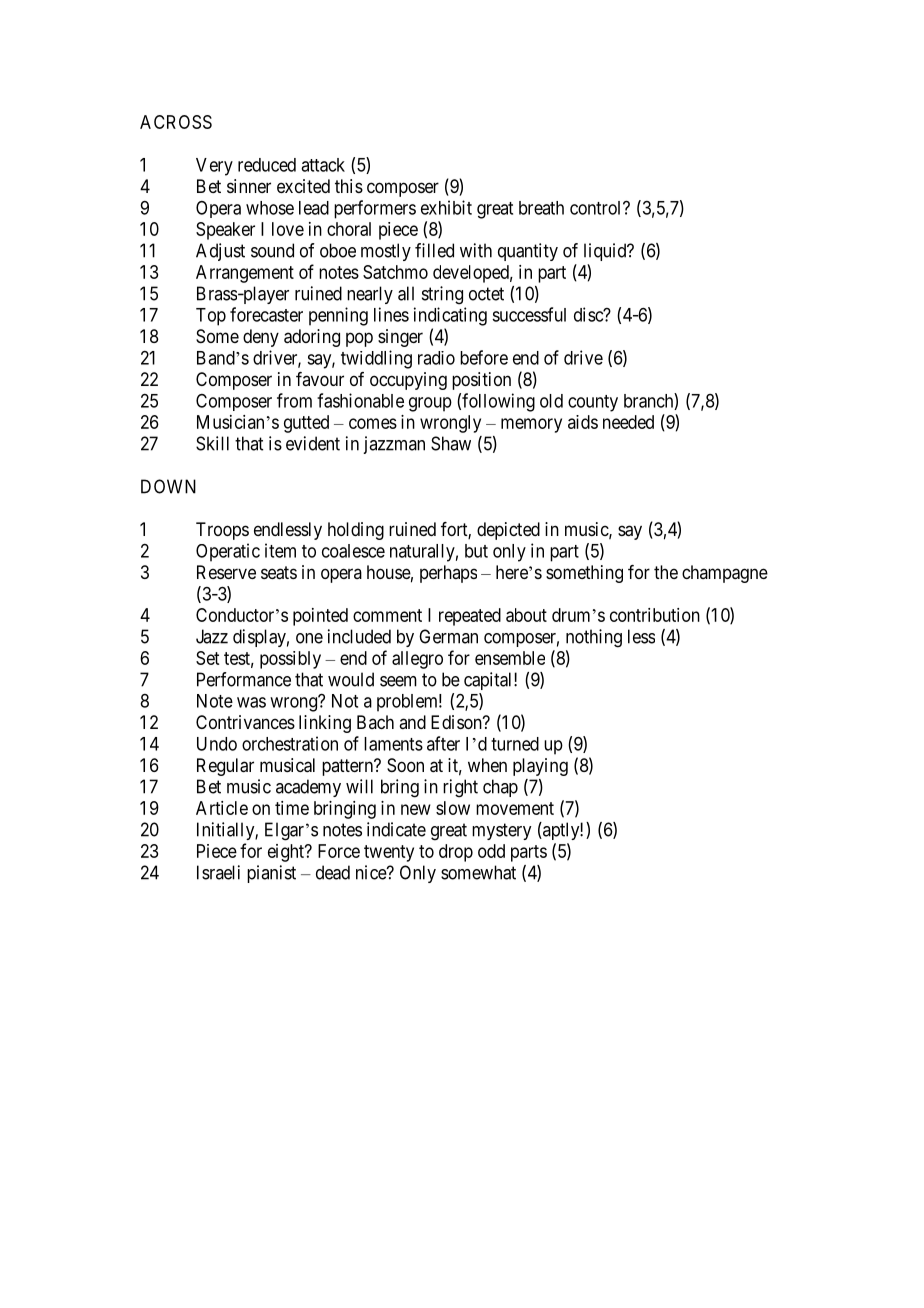  I want to click on Very, so click(214, 167).
